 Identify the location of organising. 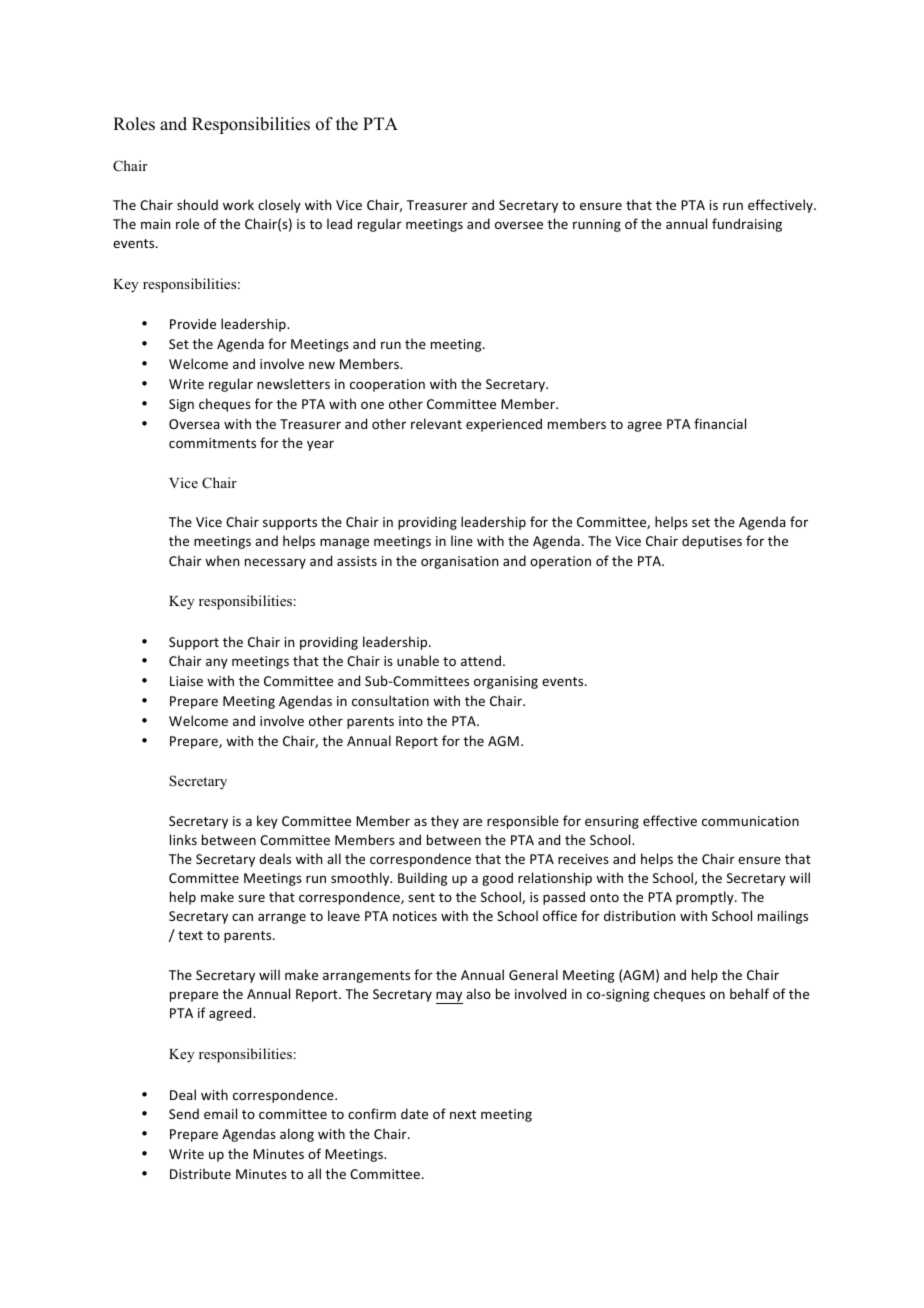
(506, 682).
